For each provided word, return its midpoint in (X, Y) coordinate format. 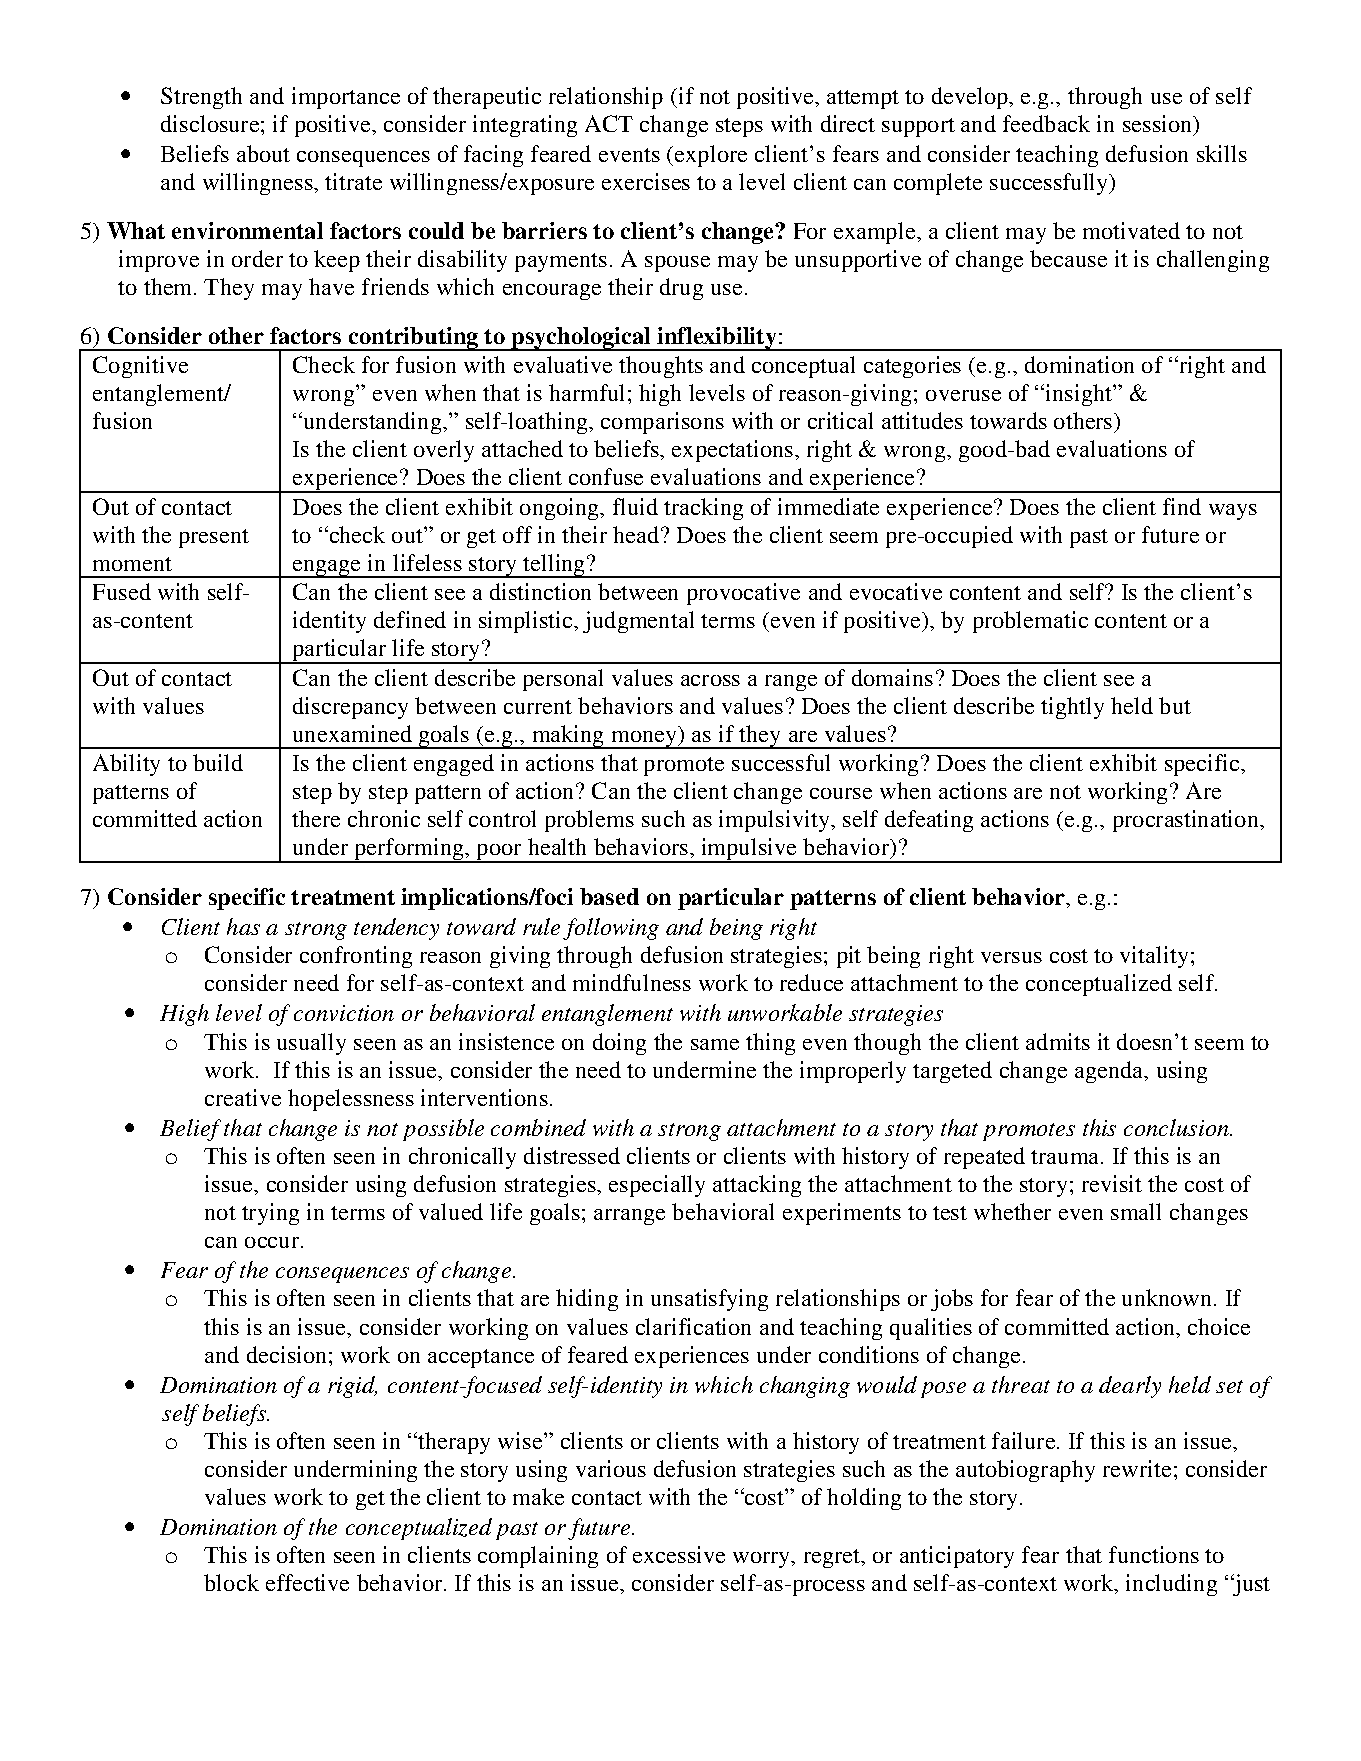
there (316, 818)
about (263, 153)
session (1158, 123)
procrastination (1187, 821)
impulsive (748, 850)
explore (711, 156)
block (231, 1582)
